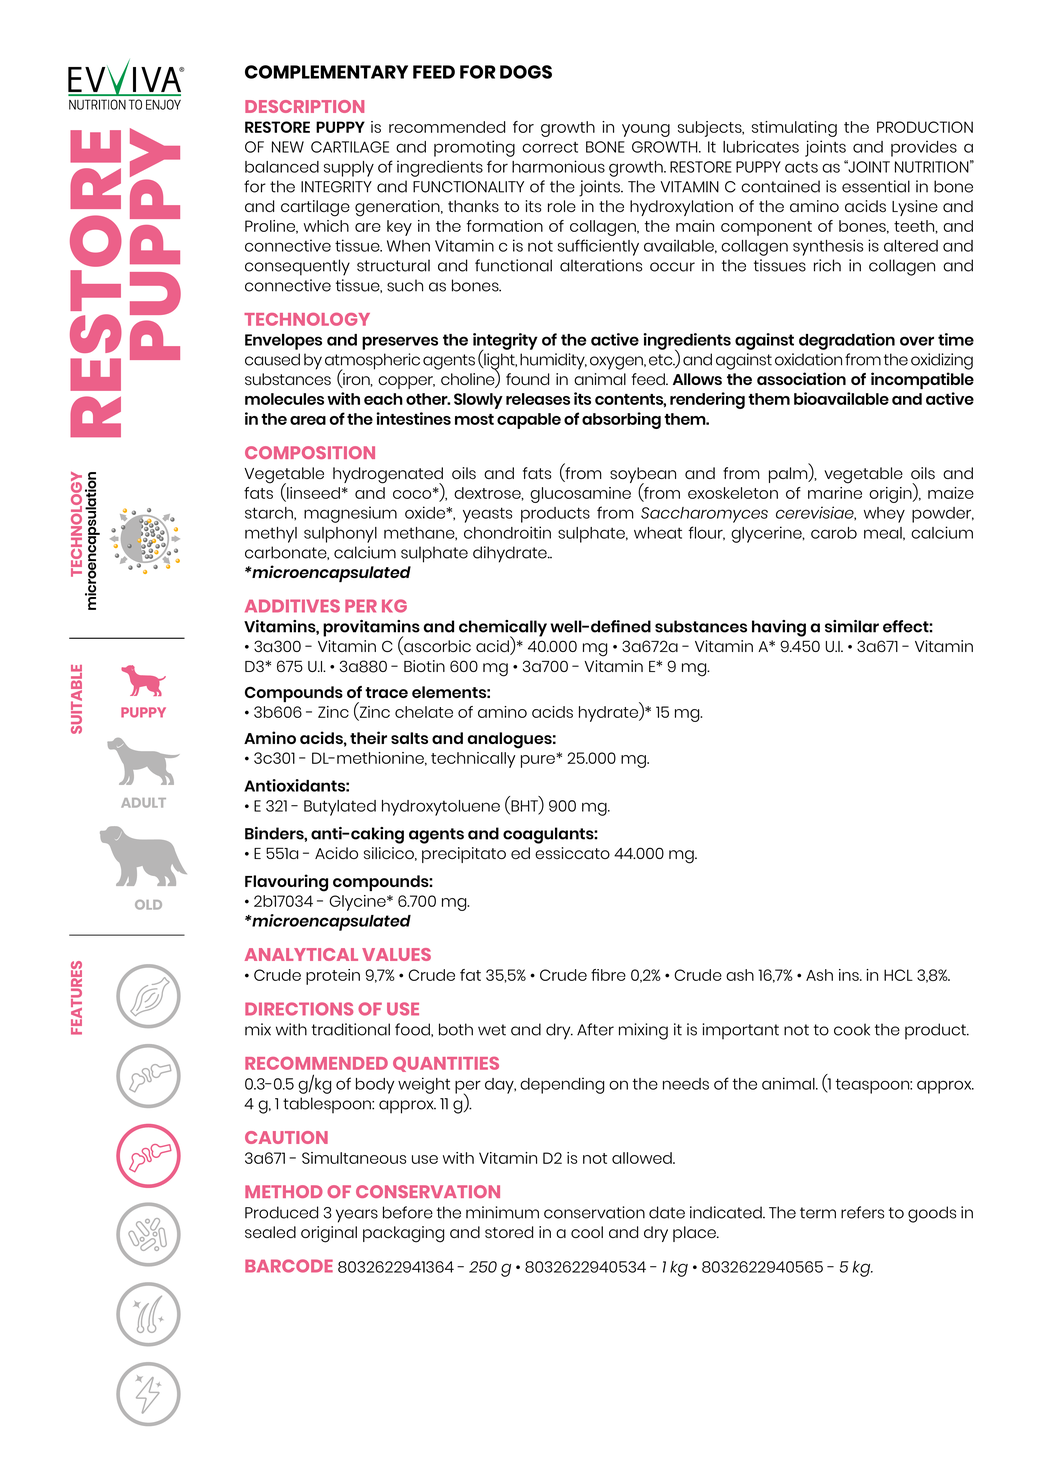  I want to click on stimulating, so click(794, 129).
